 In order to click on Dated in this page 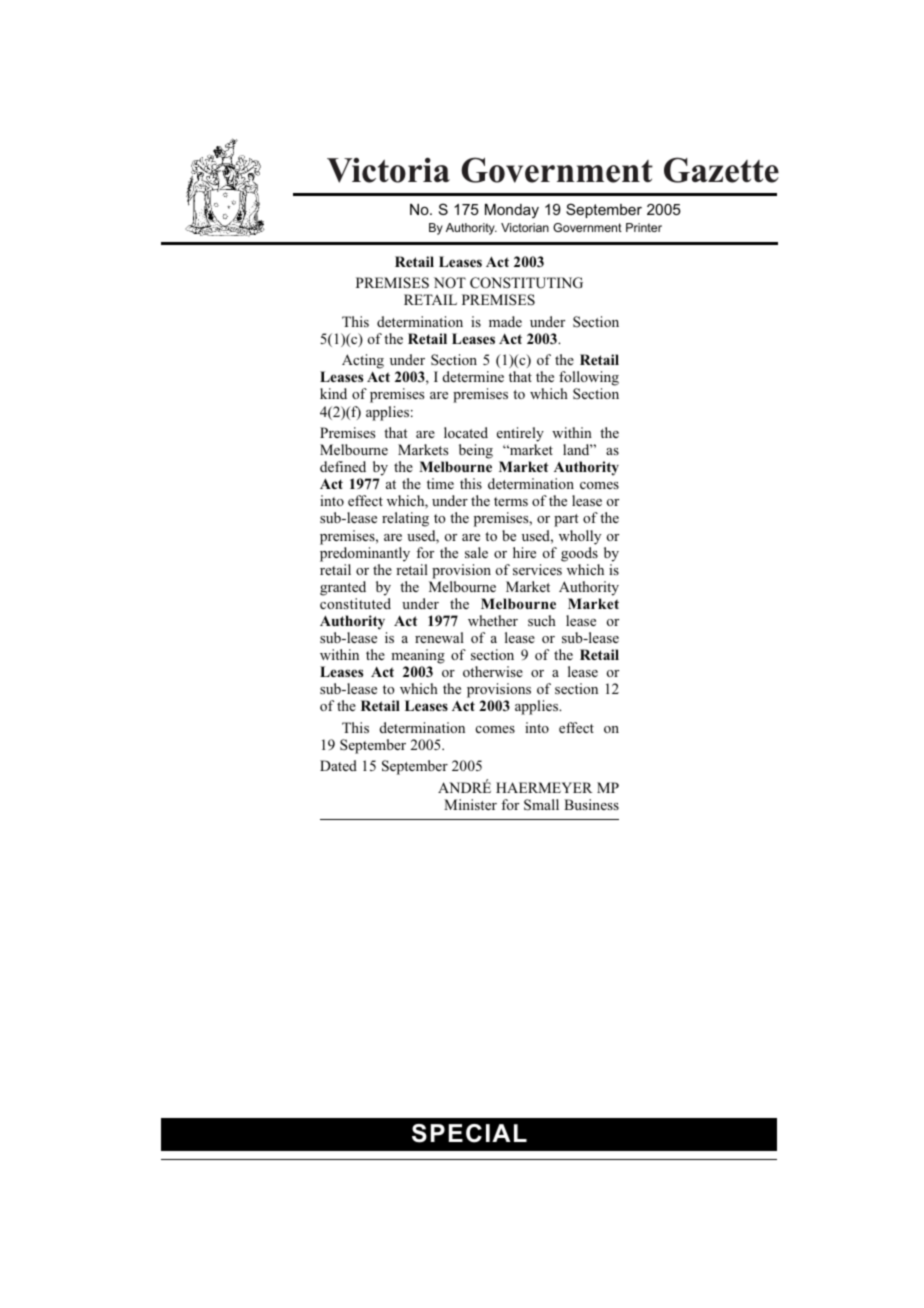, I will do `click(338, 765)`.
